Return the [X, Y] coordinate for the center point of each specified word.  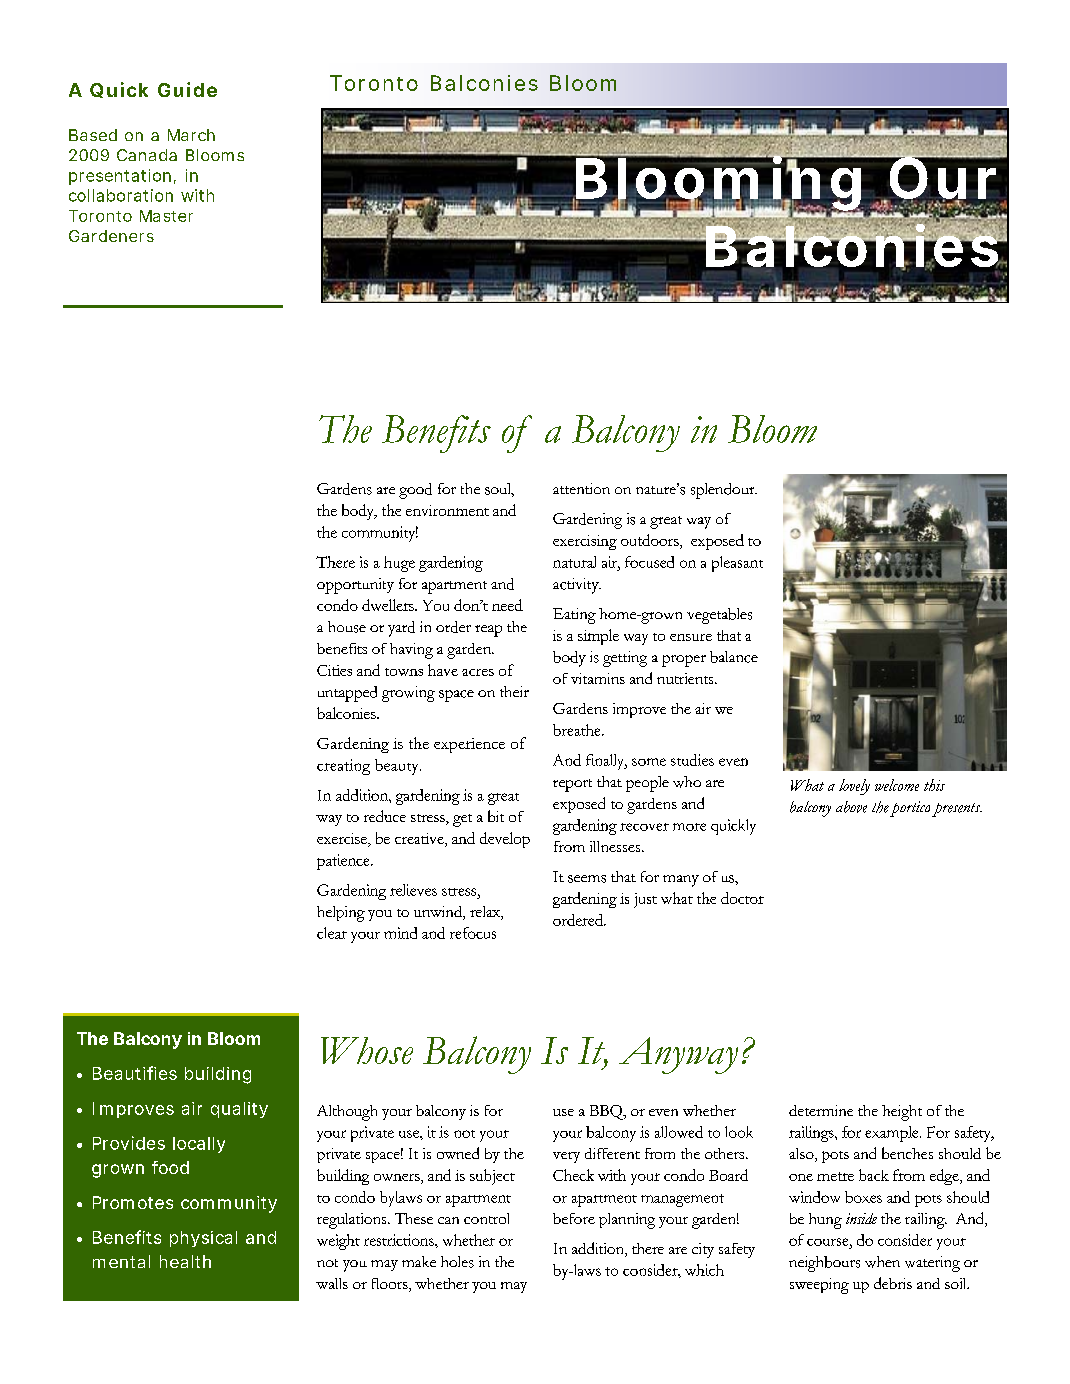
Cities [334, 670]
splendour [724, 491]
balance [734, 657]
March [191, 135]
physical [203, 1239]
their [514, 691]
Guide [187, 89]
